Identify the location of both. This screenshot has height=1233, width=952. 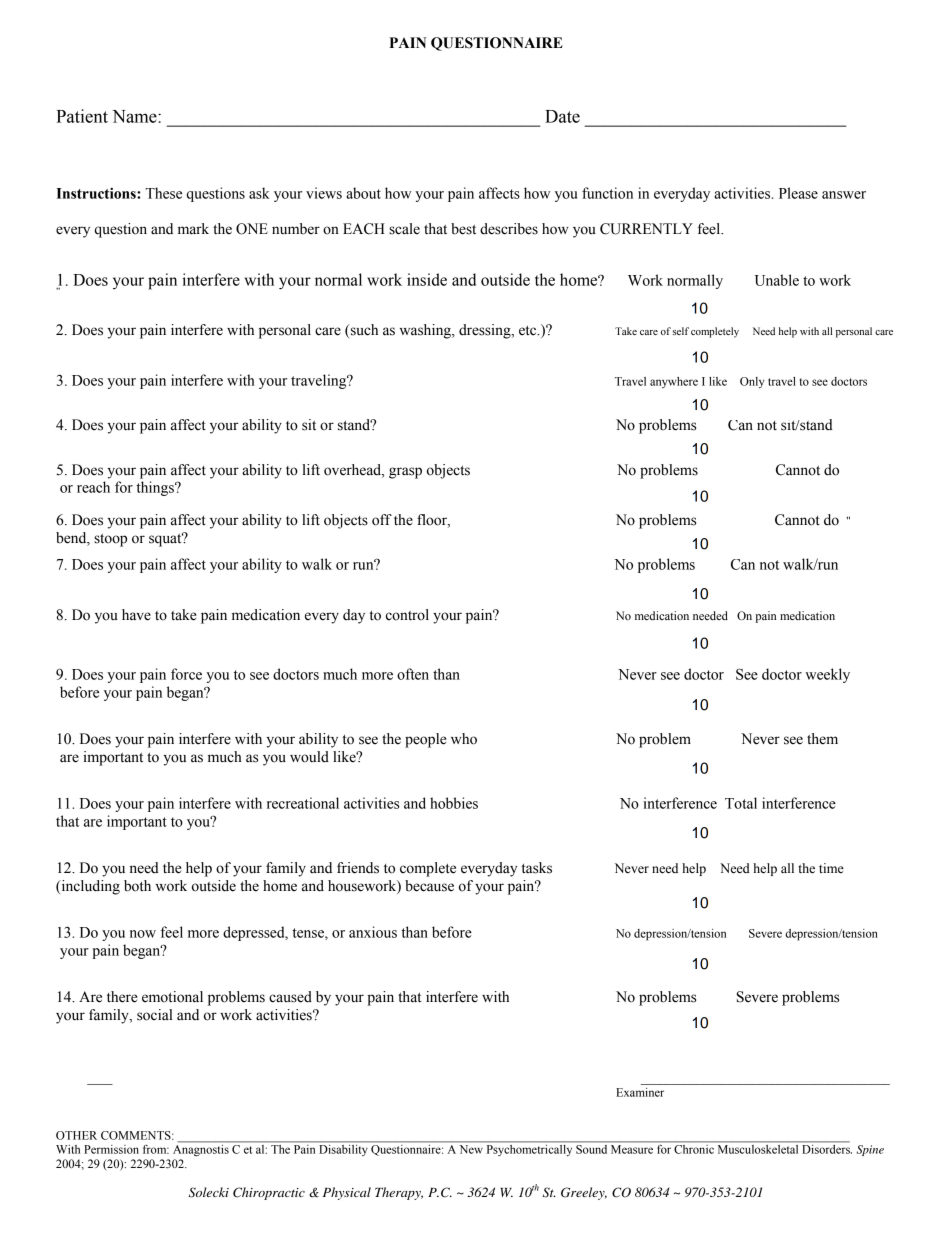
(137, 886).
